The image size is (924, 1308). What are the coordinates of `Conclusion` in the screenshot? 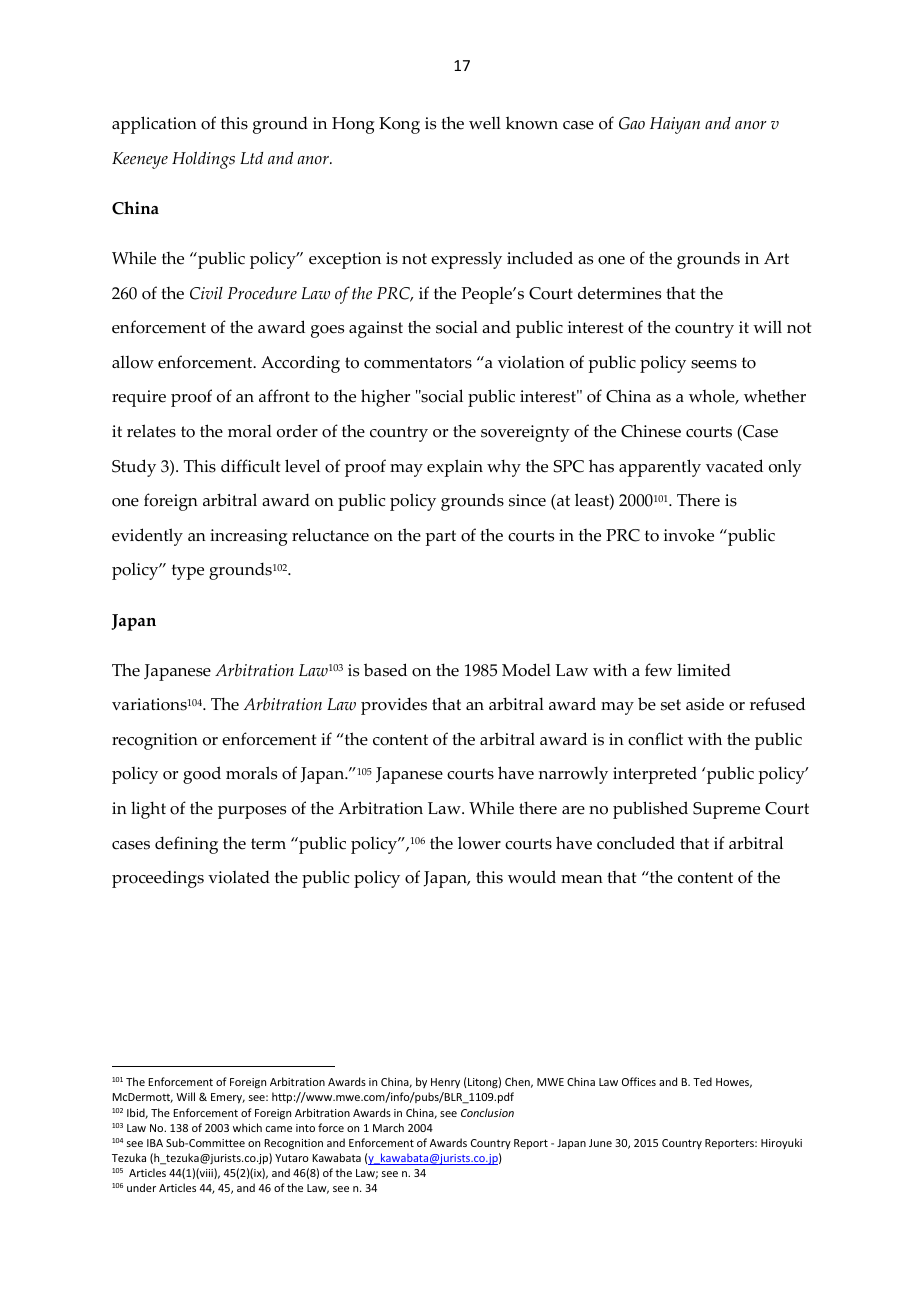 It's located at (487, 1112).
